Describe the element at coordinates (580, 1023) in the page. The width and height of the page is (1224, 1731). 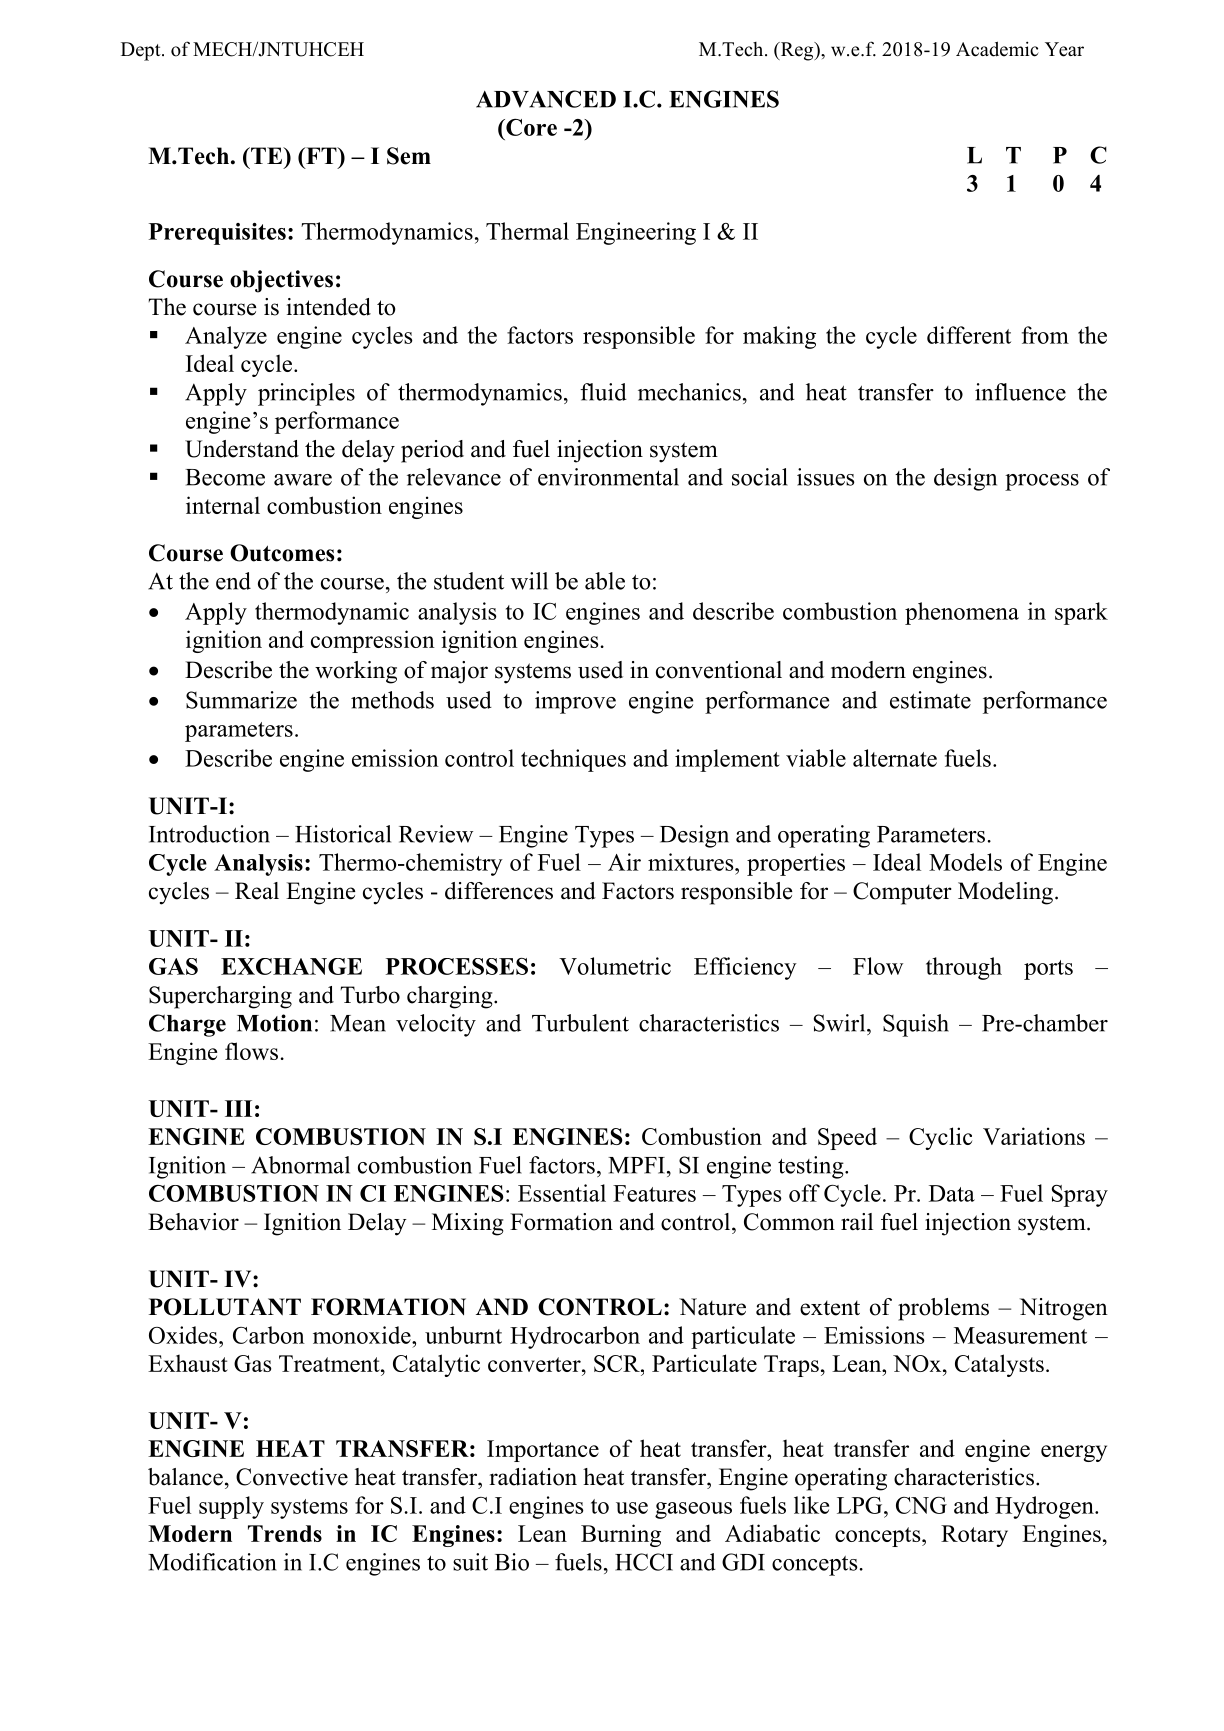
I see `Turbulent` at that location.
